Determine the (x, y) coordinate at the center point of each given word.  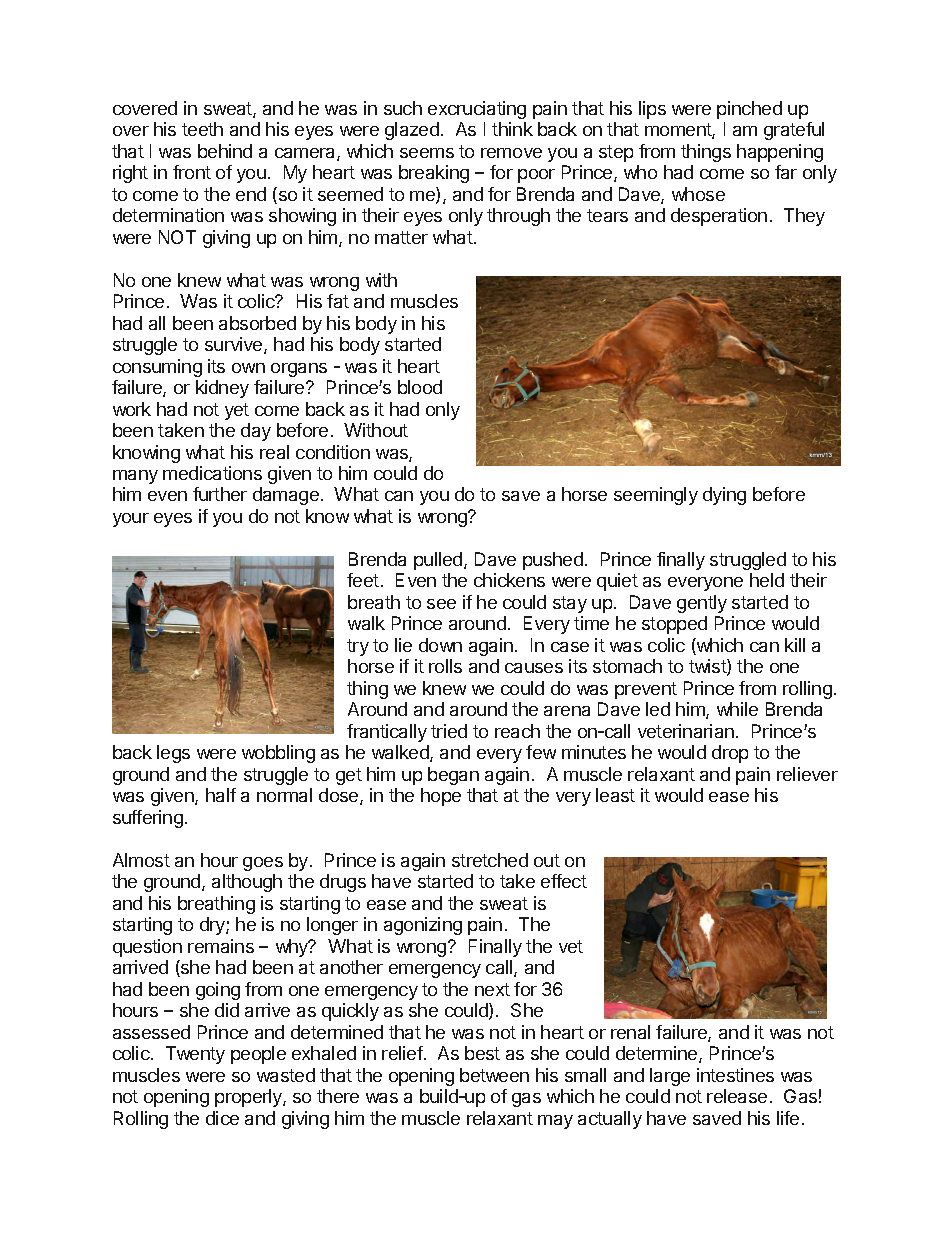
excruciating (477, 110)
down (440, 645)
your (131, 520)
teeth (202, 129)
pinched (749, 110)
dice (222, 1118)
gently (702, 604)
